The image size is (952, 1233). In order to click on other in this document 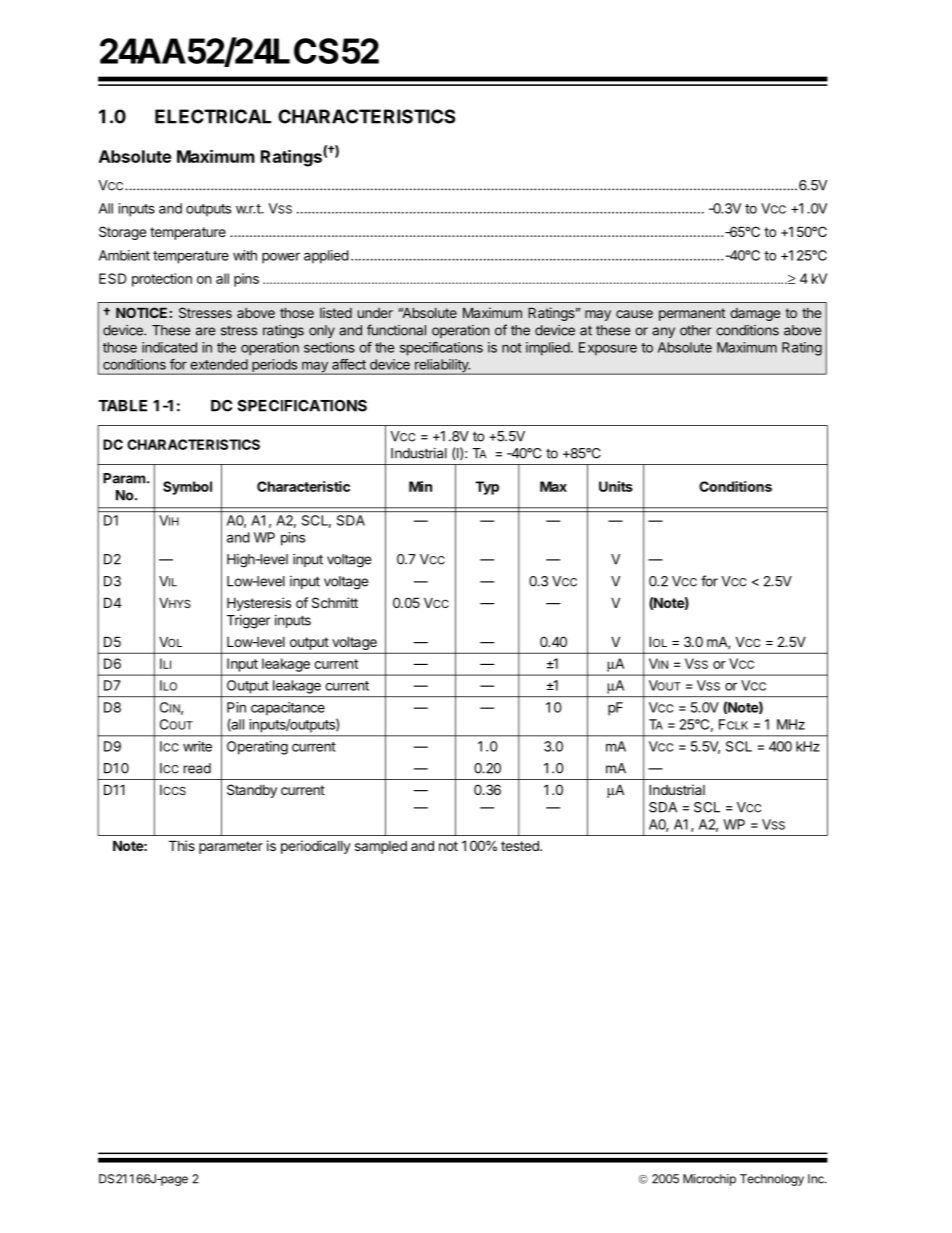, I will do `click(696, 330)`.
